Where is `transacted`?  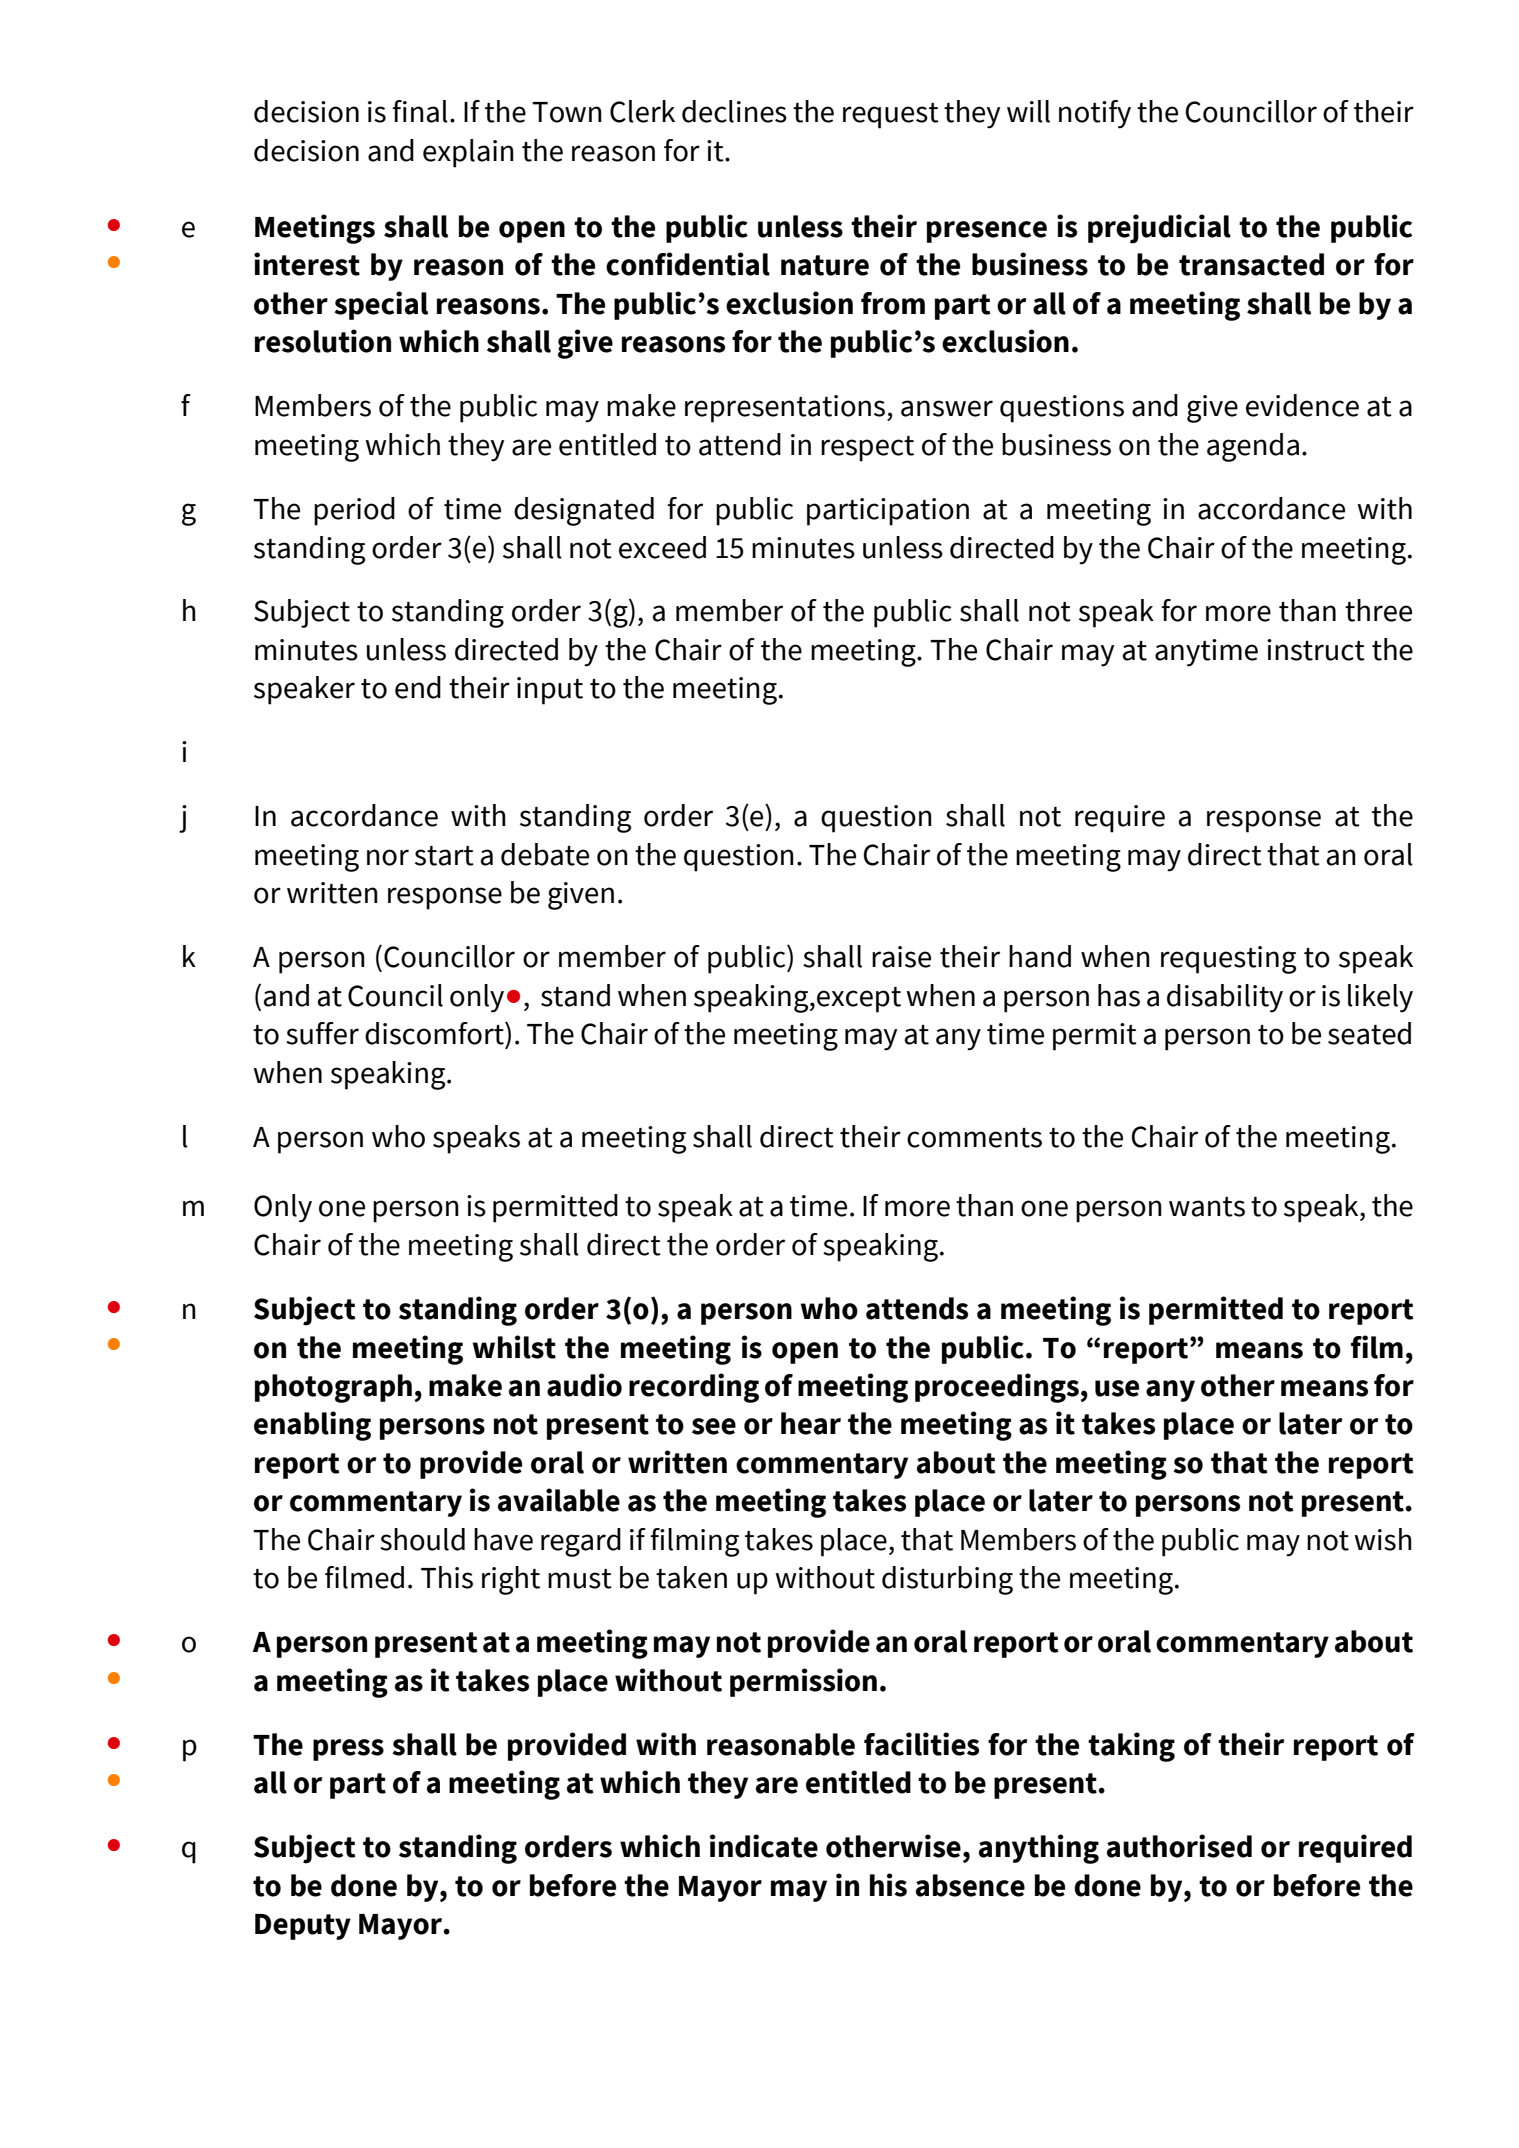 transacted is located at coordinates (1251, 264).
